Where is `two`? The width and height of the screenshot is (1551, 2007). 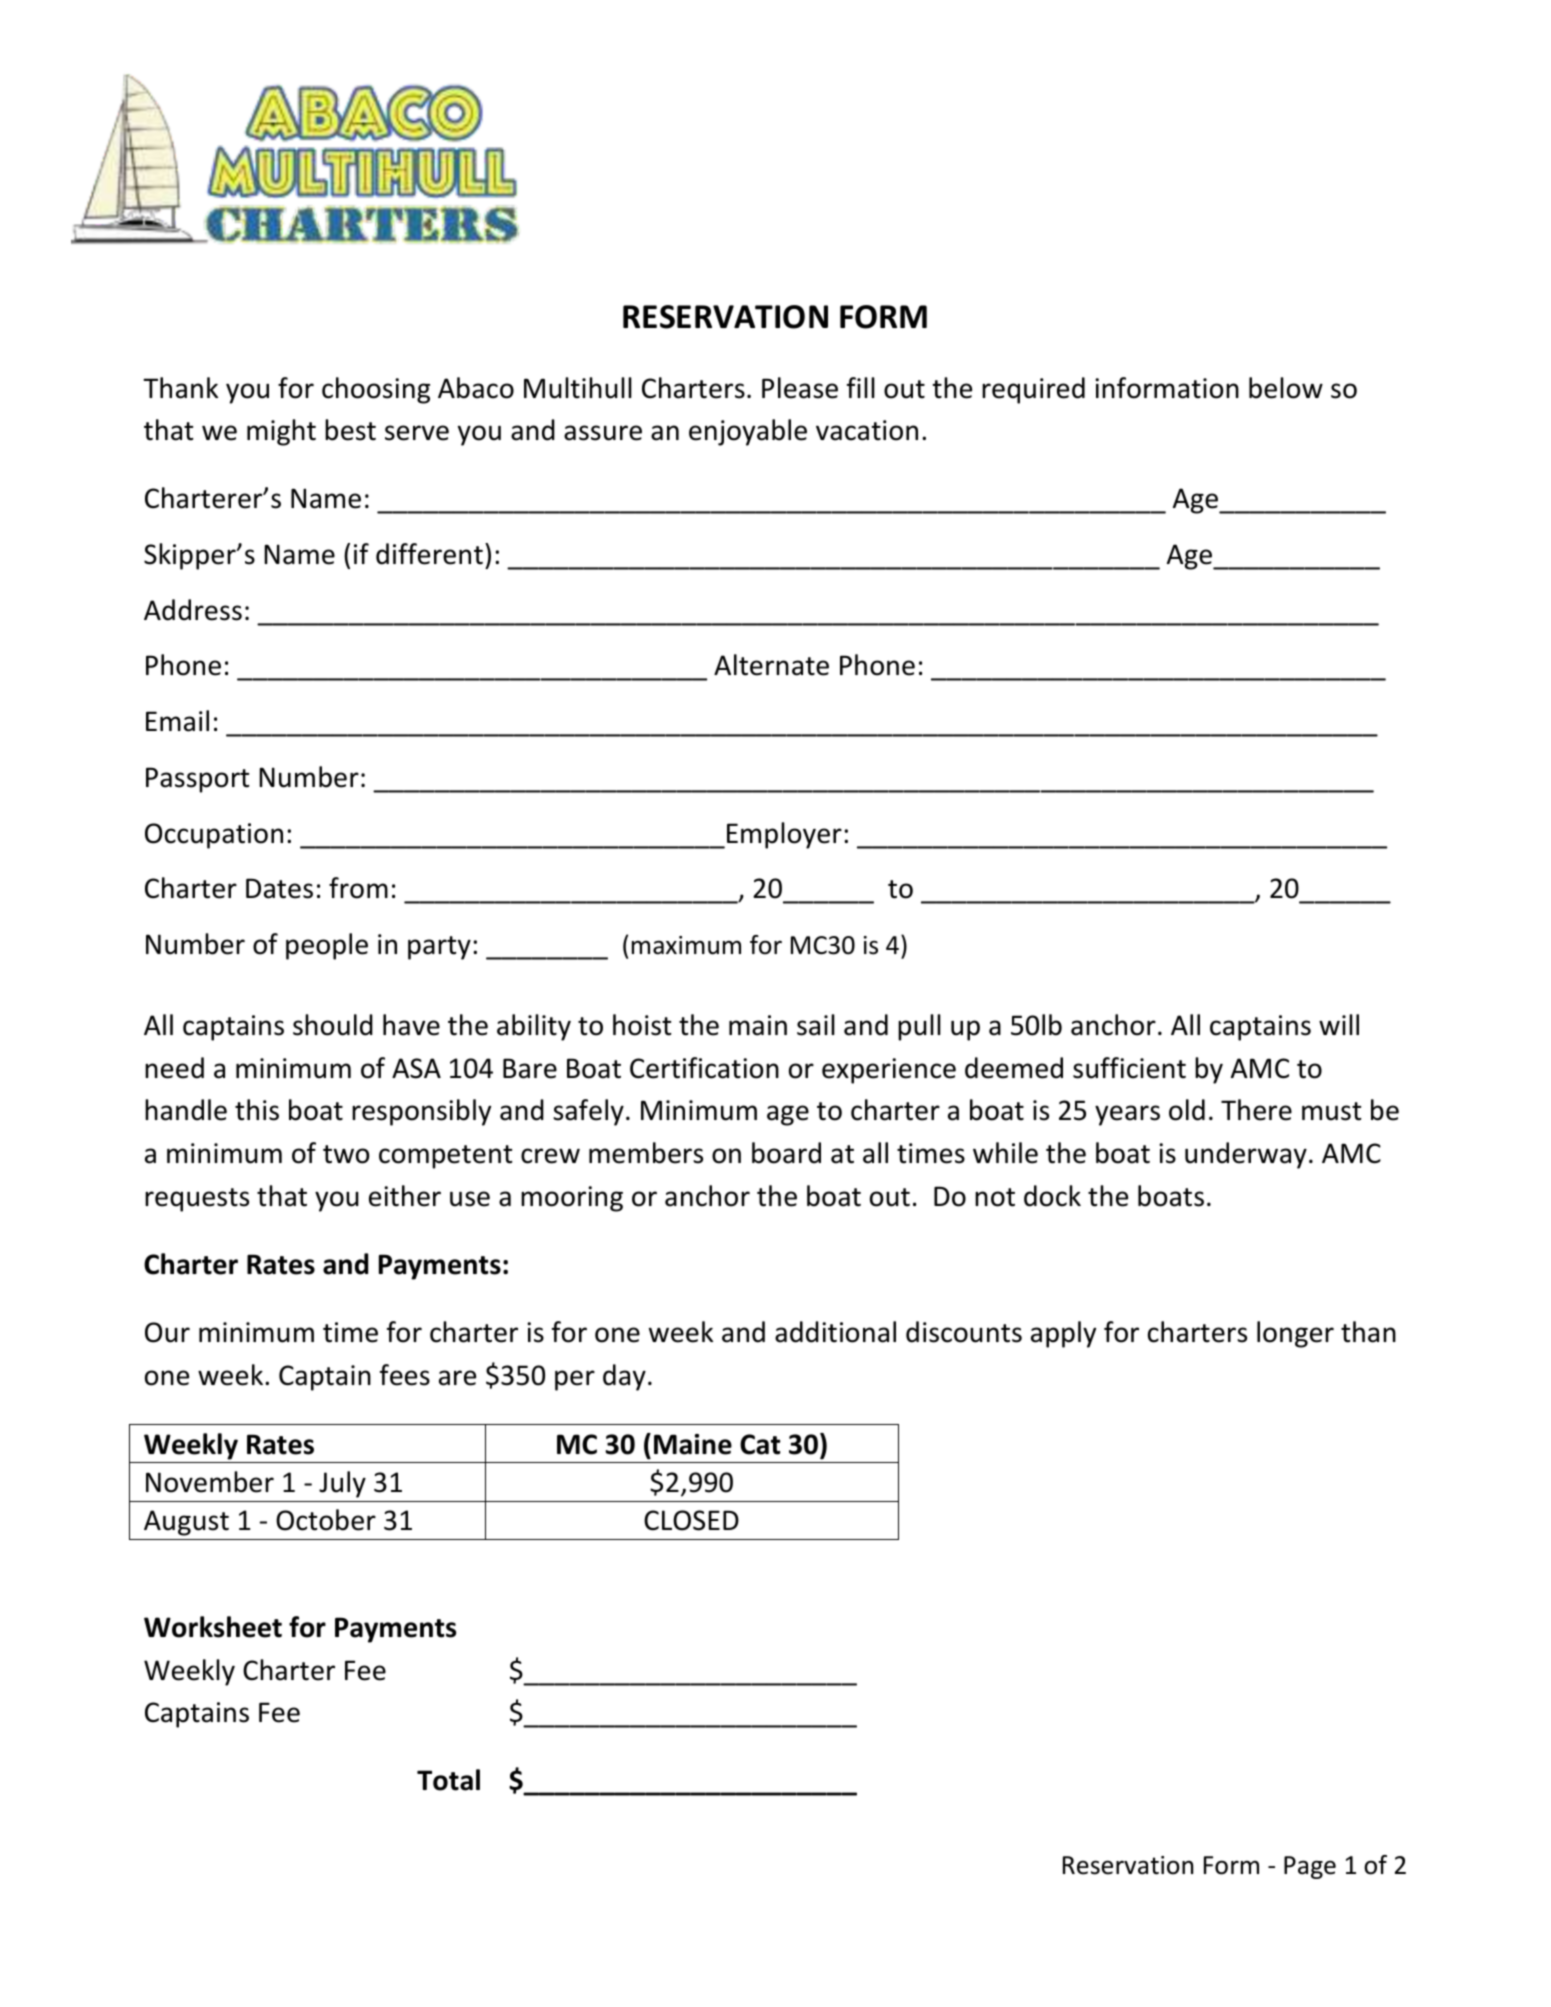 two is located at coordinates (346, 1154).
